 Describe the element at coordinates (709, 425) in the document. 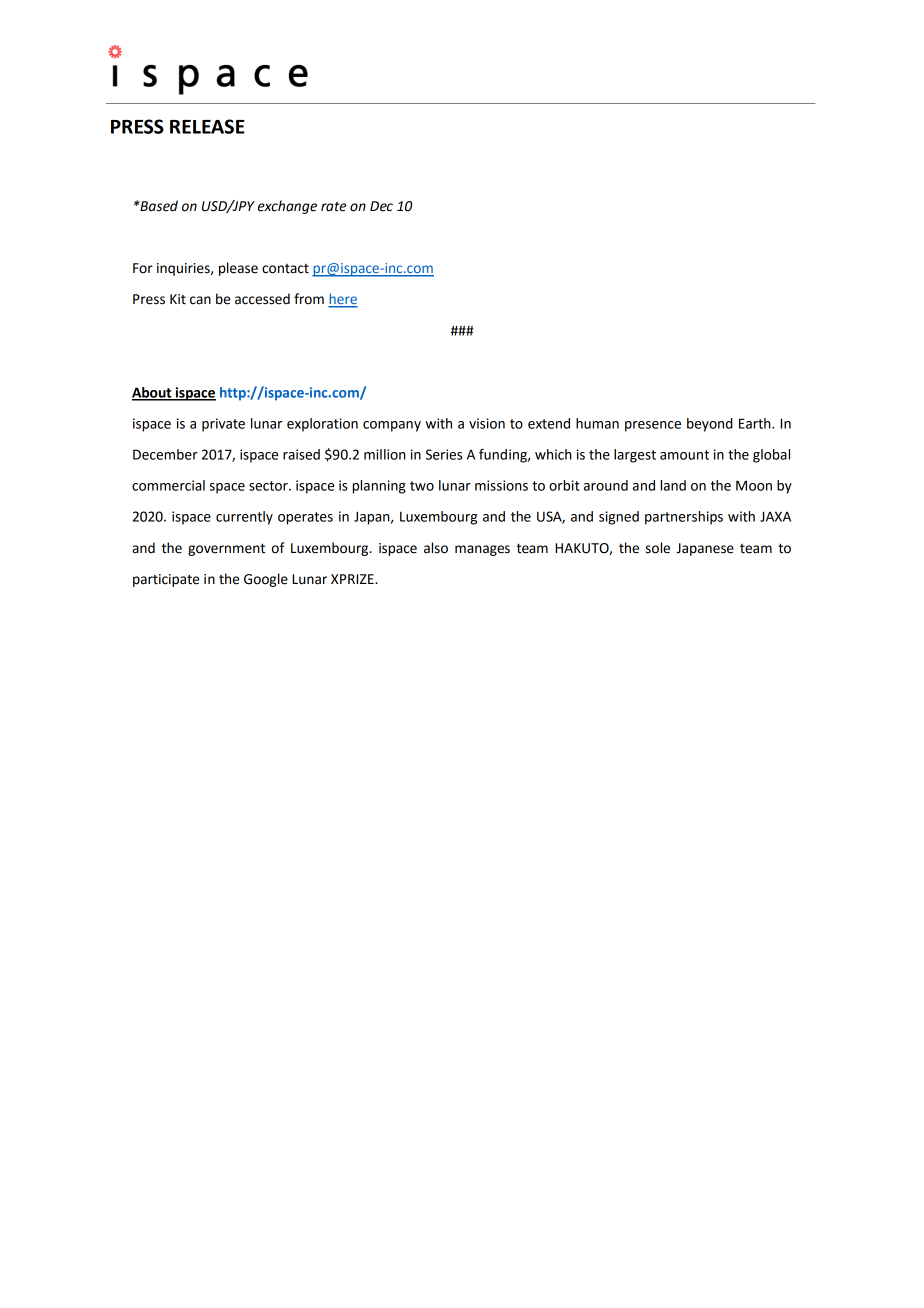

I see `beyond` at that location.
